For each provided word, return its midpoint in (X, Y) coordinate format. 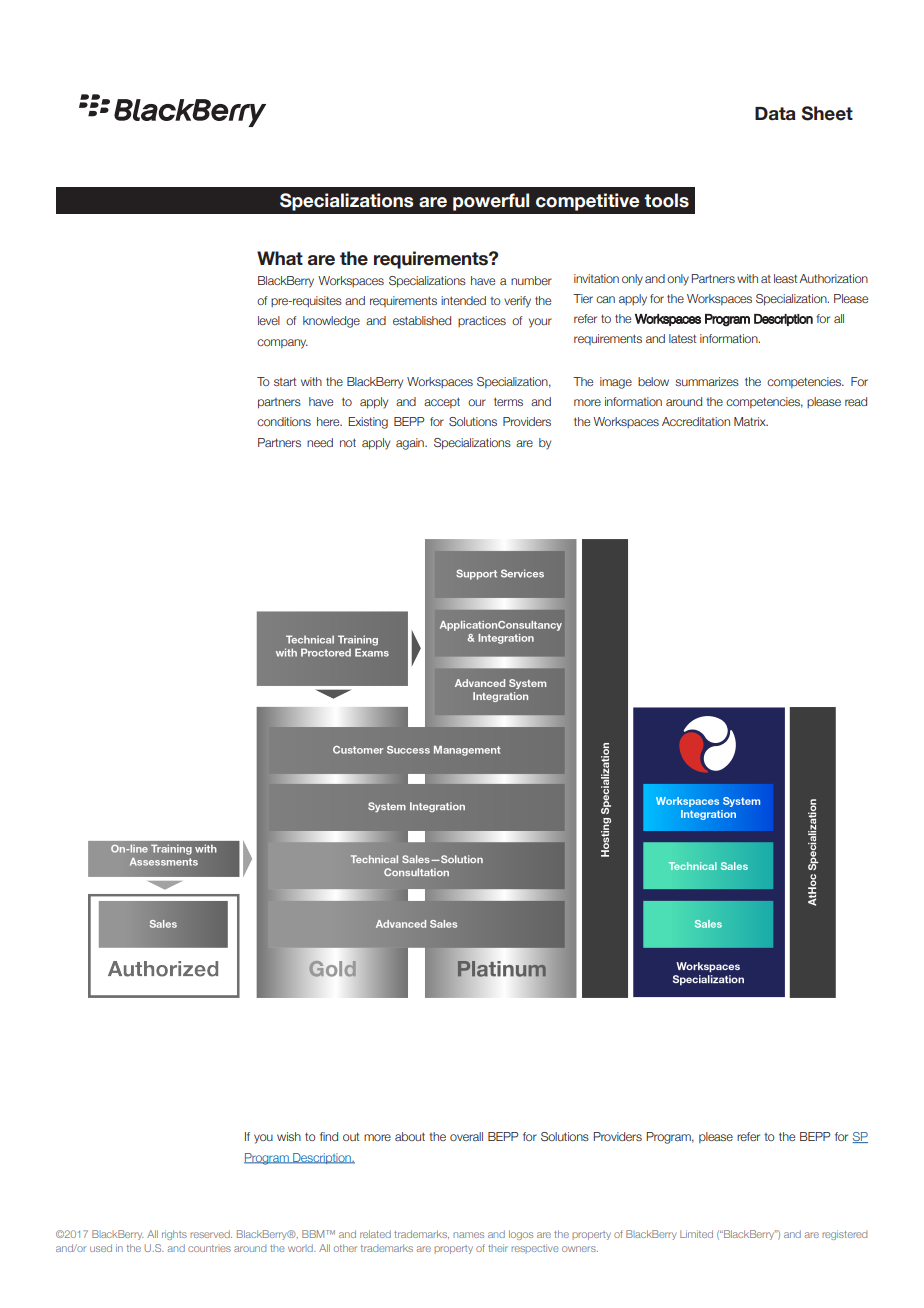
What (280, 258)
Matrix (751, 421)
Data (775, 113)
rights (174, 1235)
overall (466, 1136)
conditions (284, 421)
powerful (491, 202)
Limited (696, 1234)
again (411, 444)
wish (289, 1136)
